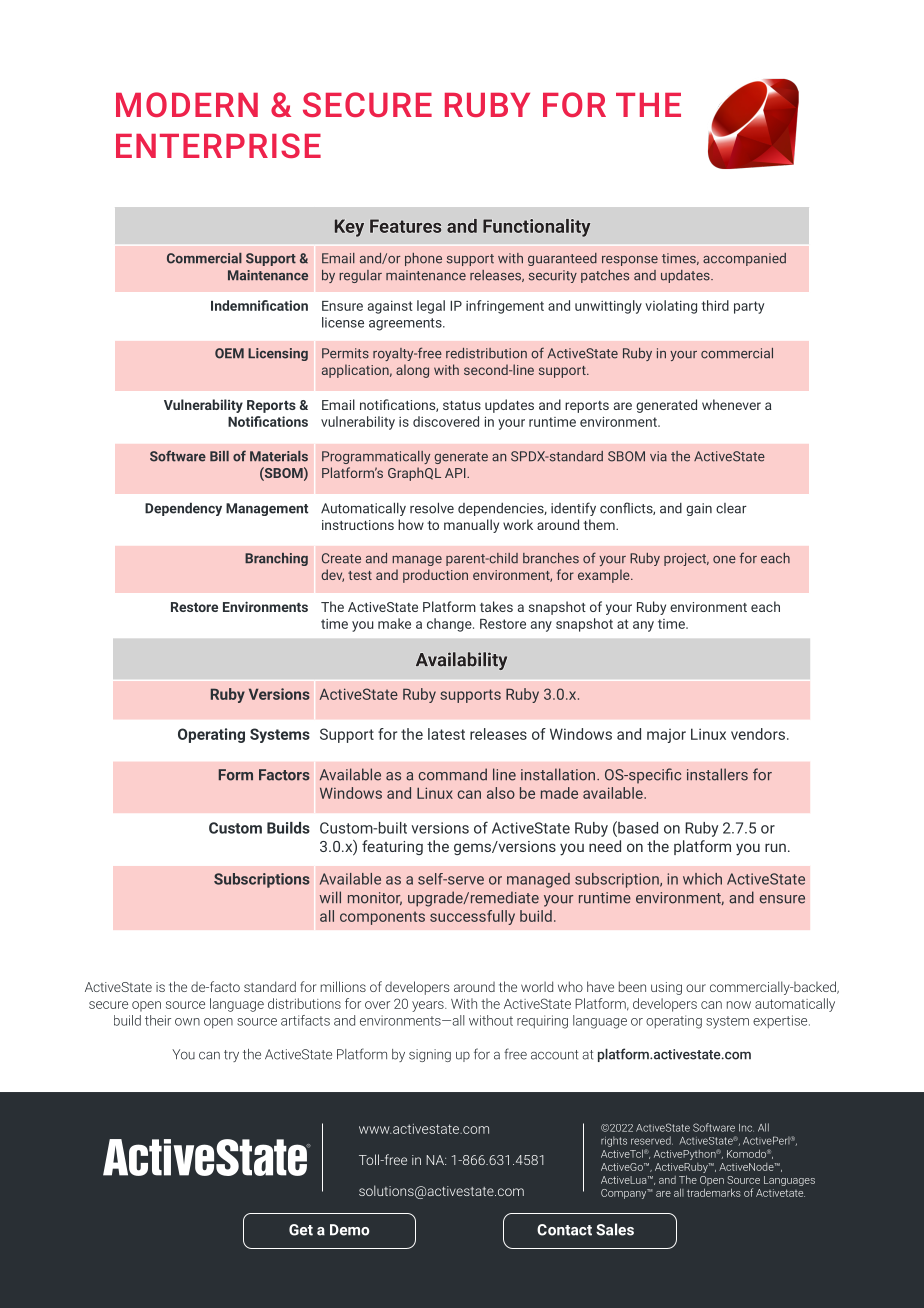 This image has width=924, height=1308. What do you see at coordinates (462, 405) in the image?
I see `status` at bounding box center [462, 405].
